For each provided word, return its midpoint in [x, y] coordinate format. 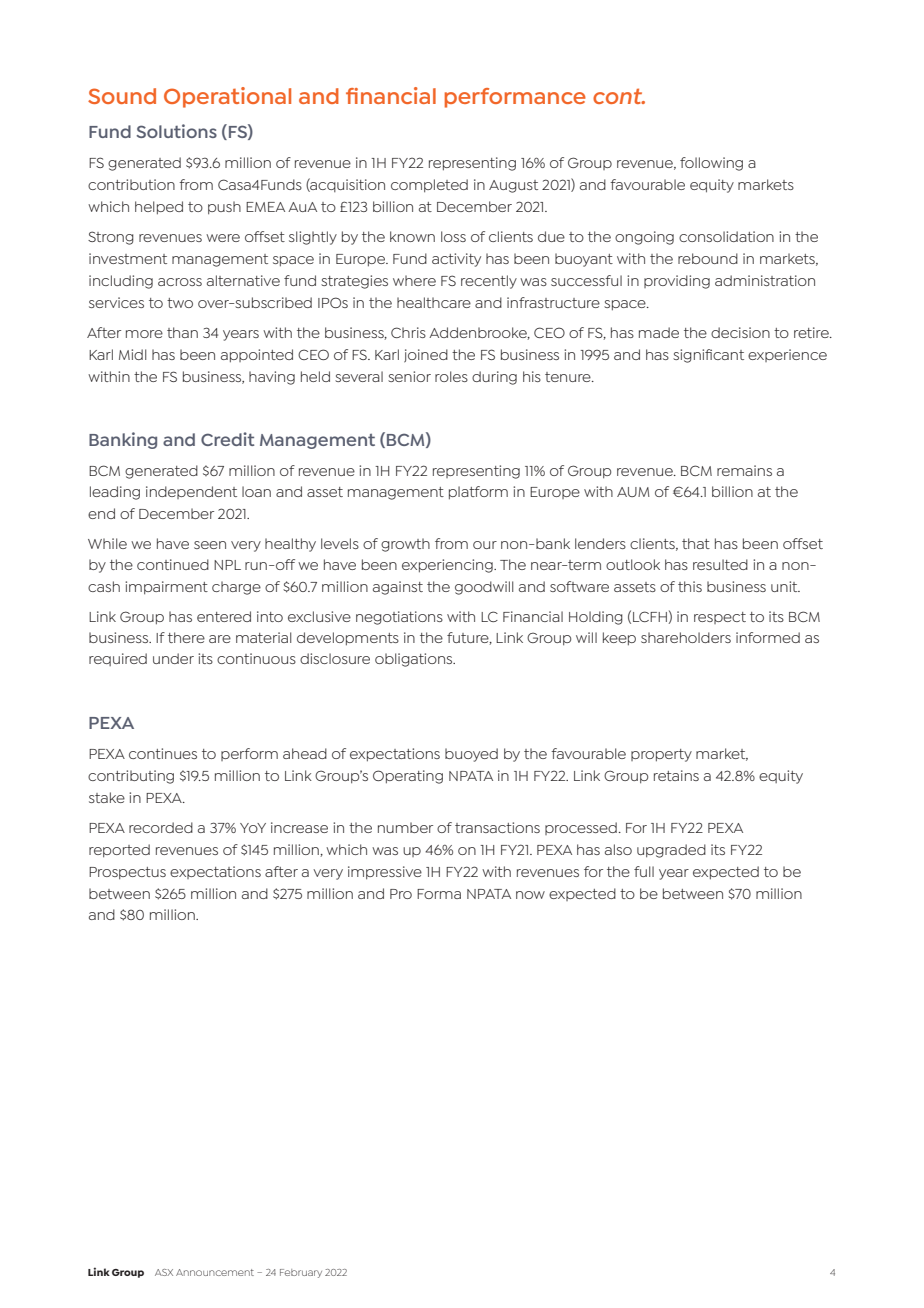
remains [744, 470]
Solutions [176, 131]
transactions [497, 827]
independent [191, 492]
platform [478, 493]
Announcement [215, 1272]
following [711, 164]
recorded [161, 827]
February [301, 1273]
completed [429, 186]
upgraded [671, 851]
